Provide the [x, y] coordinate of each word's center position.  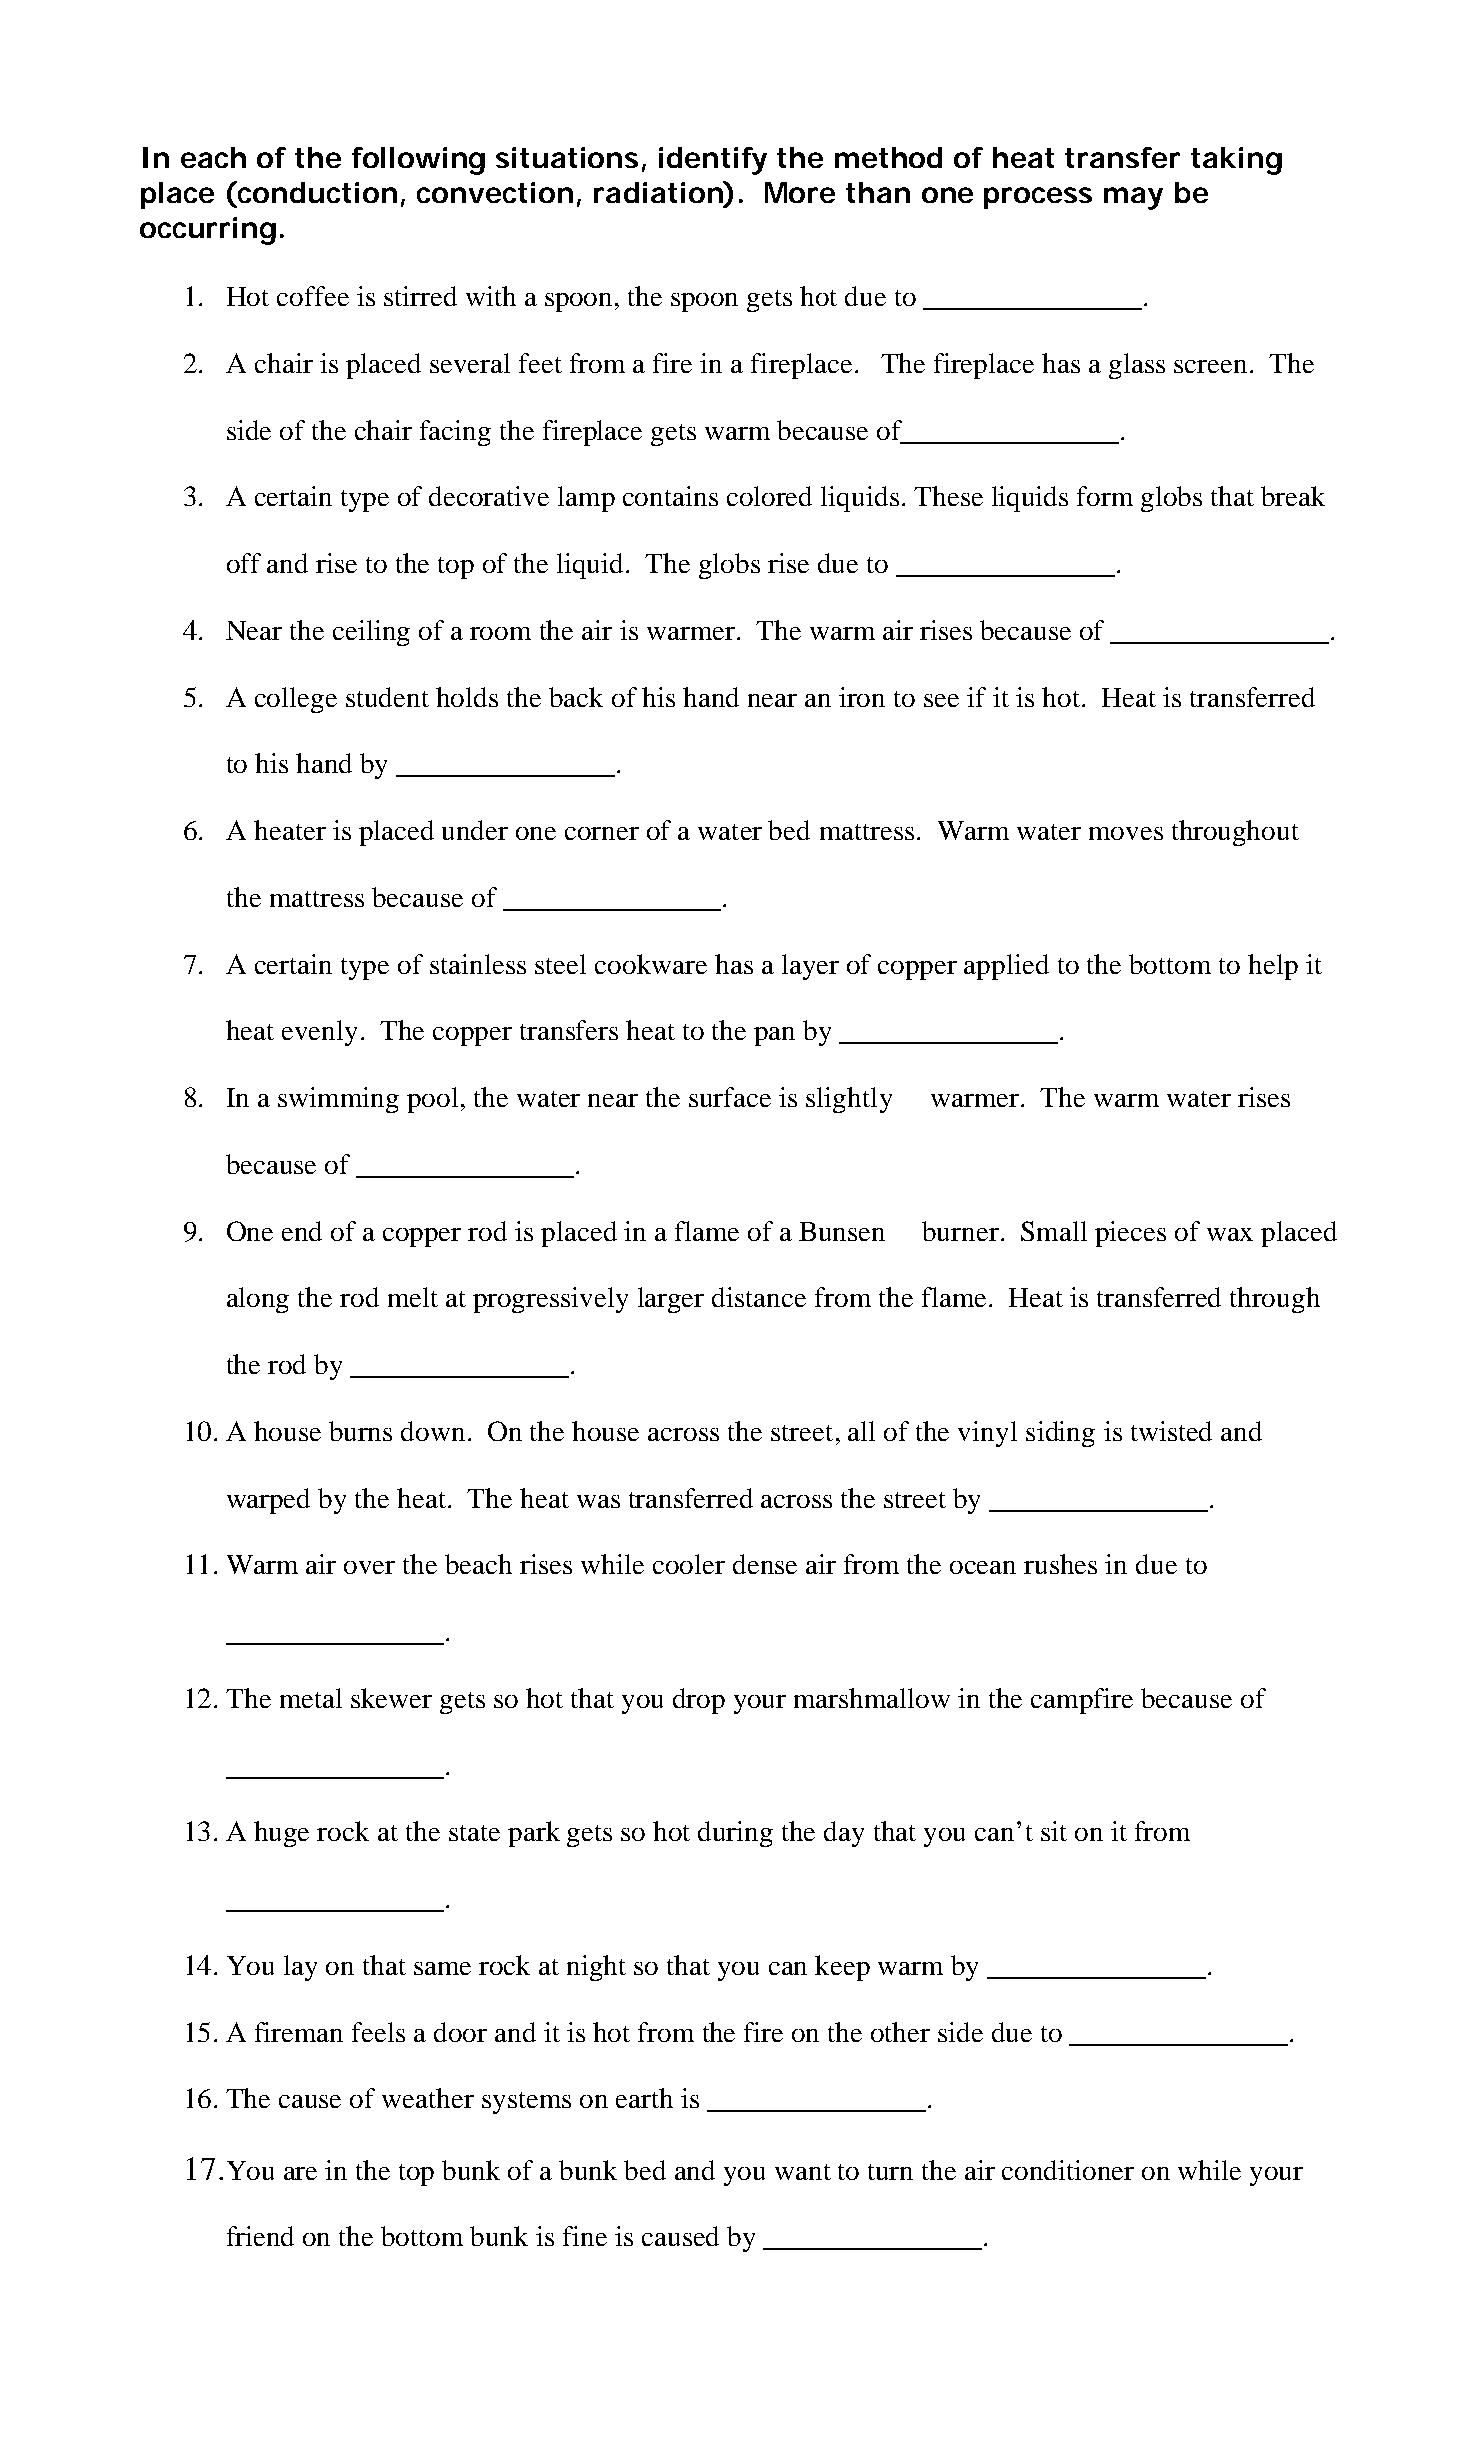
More [800, 192]
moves [1126, 833]
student [387, 697]
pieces [1130, 1234]
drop [699, 1701]
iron [862, 697]
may [1133, 198]
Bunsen [842, 1231]
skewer [391, 1698]
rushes [1060, 1564]
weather [428, 2098]
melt [413, 1297]
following [418, 161]
